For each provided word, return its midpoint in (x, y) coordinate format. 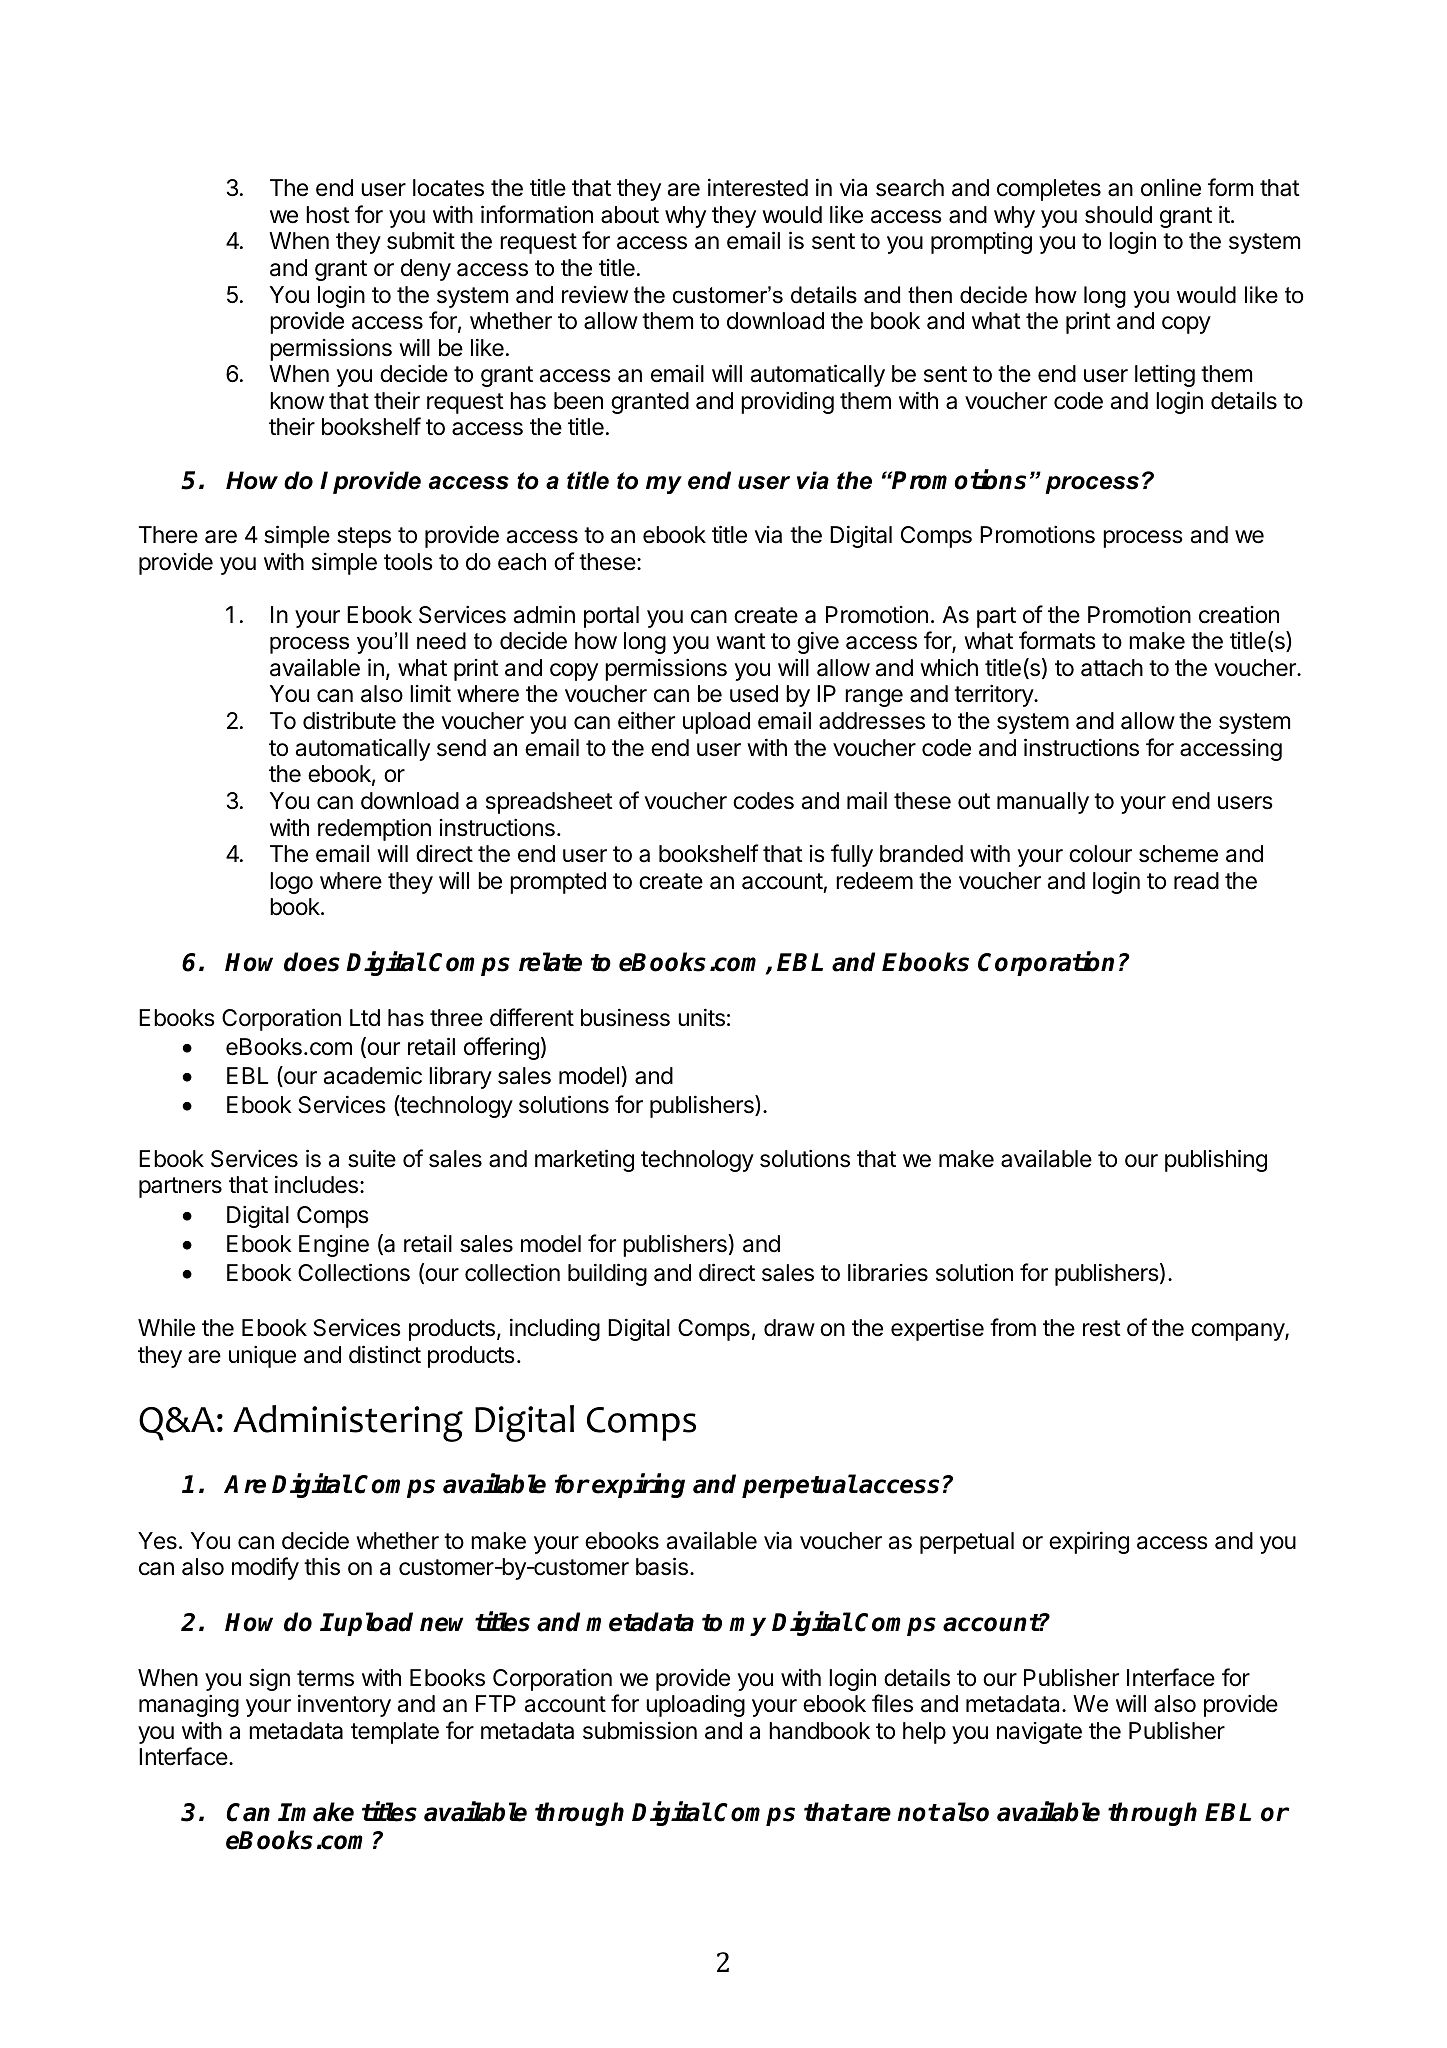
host (328, 215)
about (630, 215)
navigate (1039, 1733)
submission (640, 1730)
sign (269, 1679)
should (1118, 215)
